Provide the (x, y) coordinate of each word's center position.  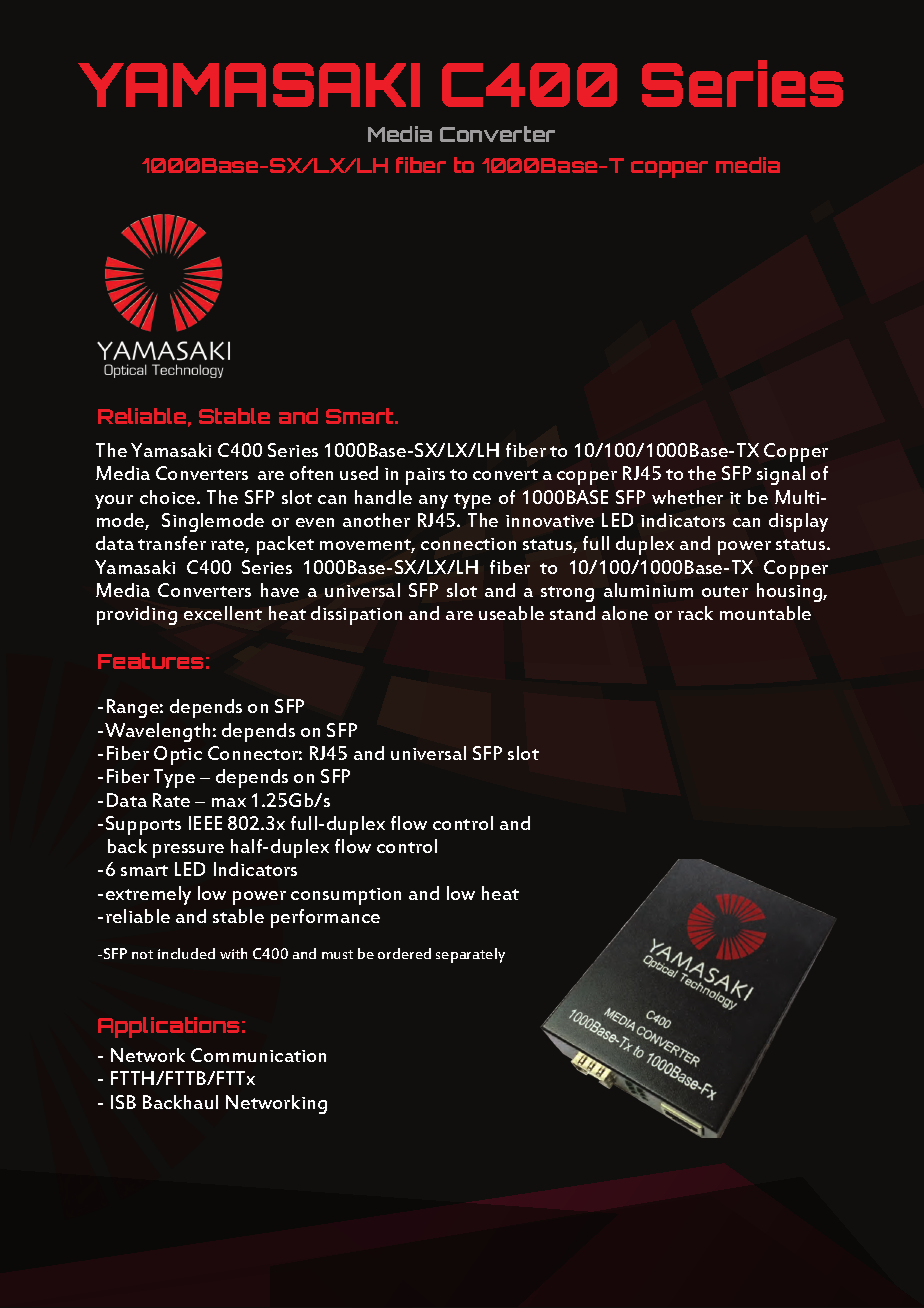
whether (687, 497)
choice (169, 497)
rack (695, 613)
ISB (123, 1102)
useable (511, 613)
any (433, 502)
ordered (404, 953)
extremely (148, 895)
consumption (346, 896)
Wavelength (157, 732)
